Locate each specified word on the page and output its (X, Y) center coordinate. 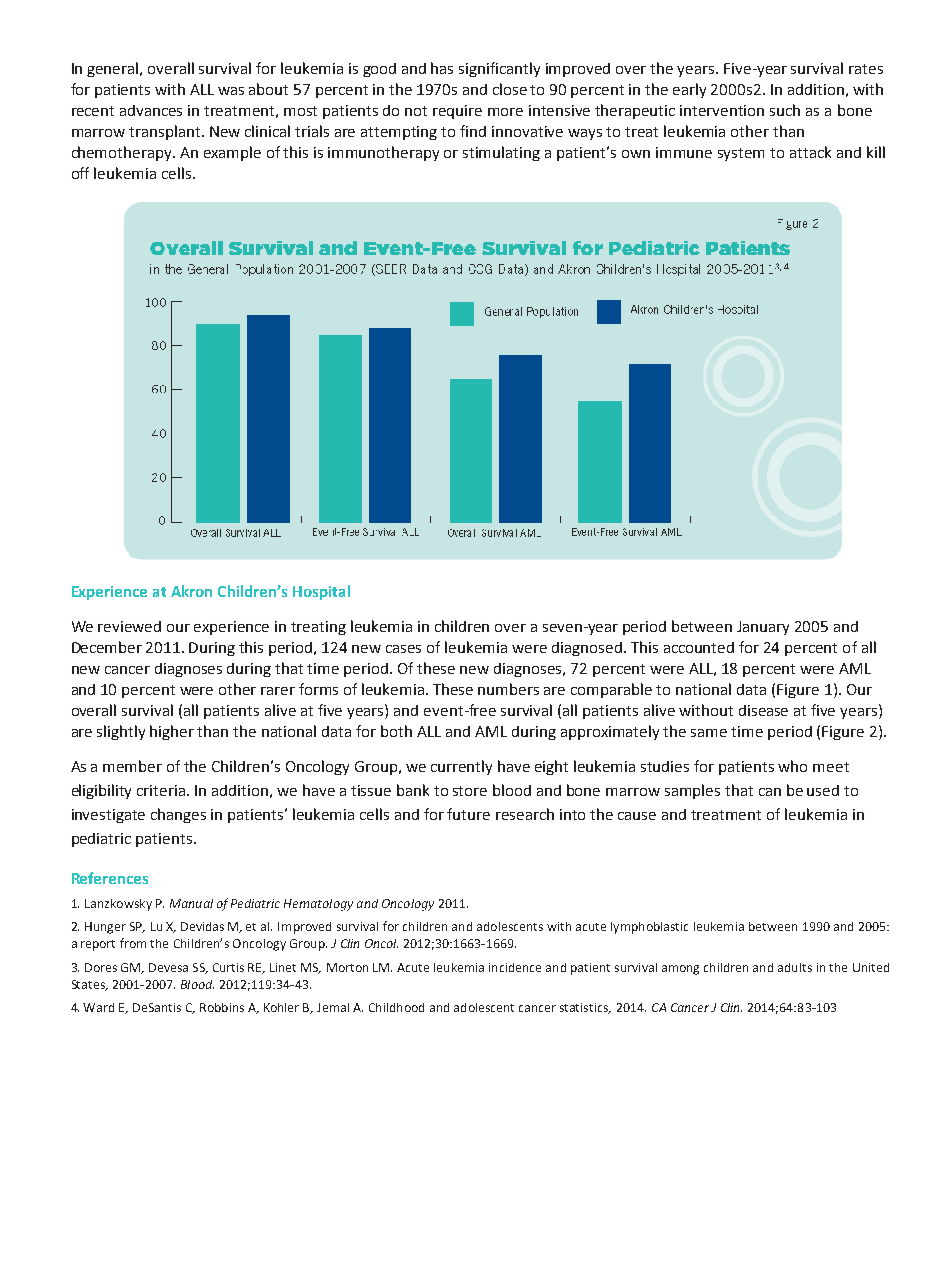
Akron (191, 591)
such (785, 110)
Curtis (228, 967)
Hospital (321, 592)
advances (151, 110)
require (457, 112)
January (763, 628)
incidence (515, 967)
